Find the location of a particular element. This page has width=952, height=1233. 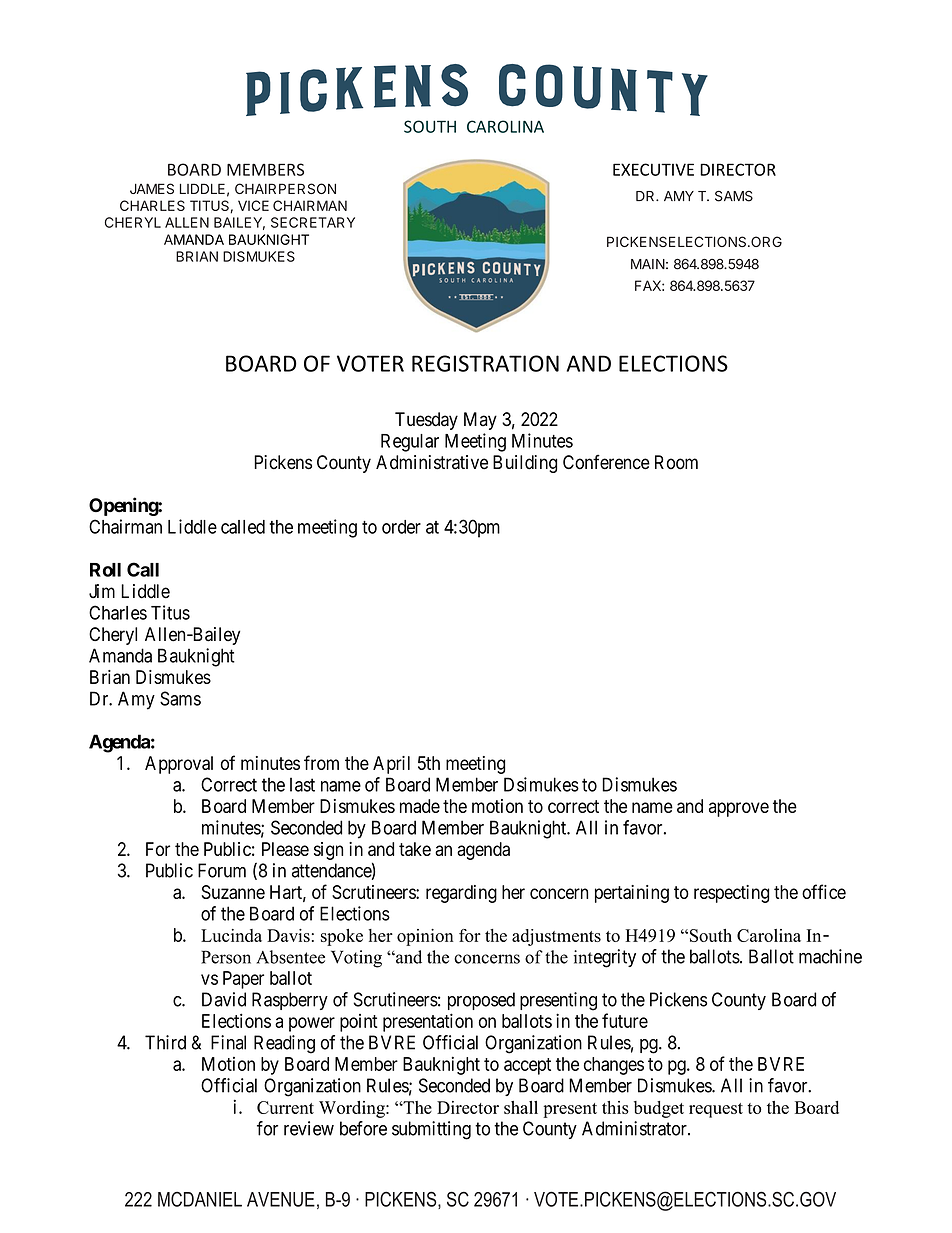

Roll is located at coordinates (105, 570).
